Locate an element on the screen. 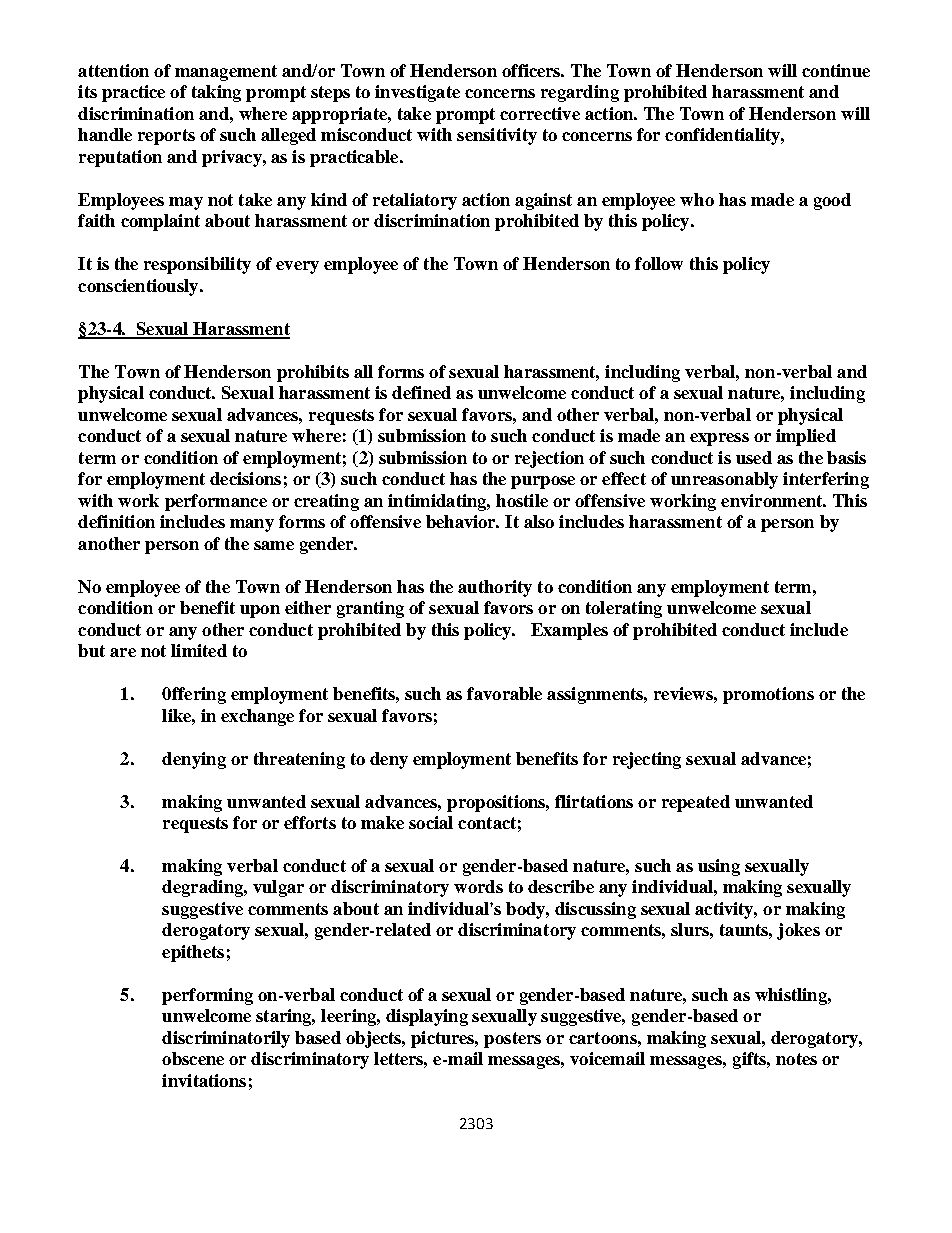 The height and width of the screenshot is (1233, 952). taking is located at coordinates (216, 93).
